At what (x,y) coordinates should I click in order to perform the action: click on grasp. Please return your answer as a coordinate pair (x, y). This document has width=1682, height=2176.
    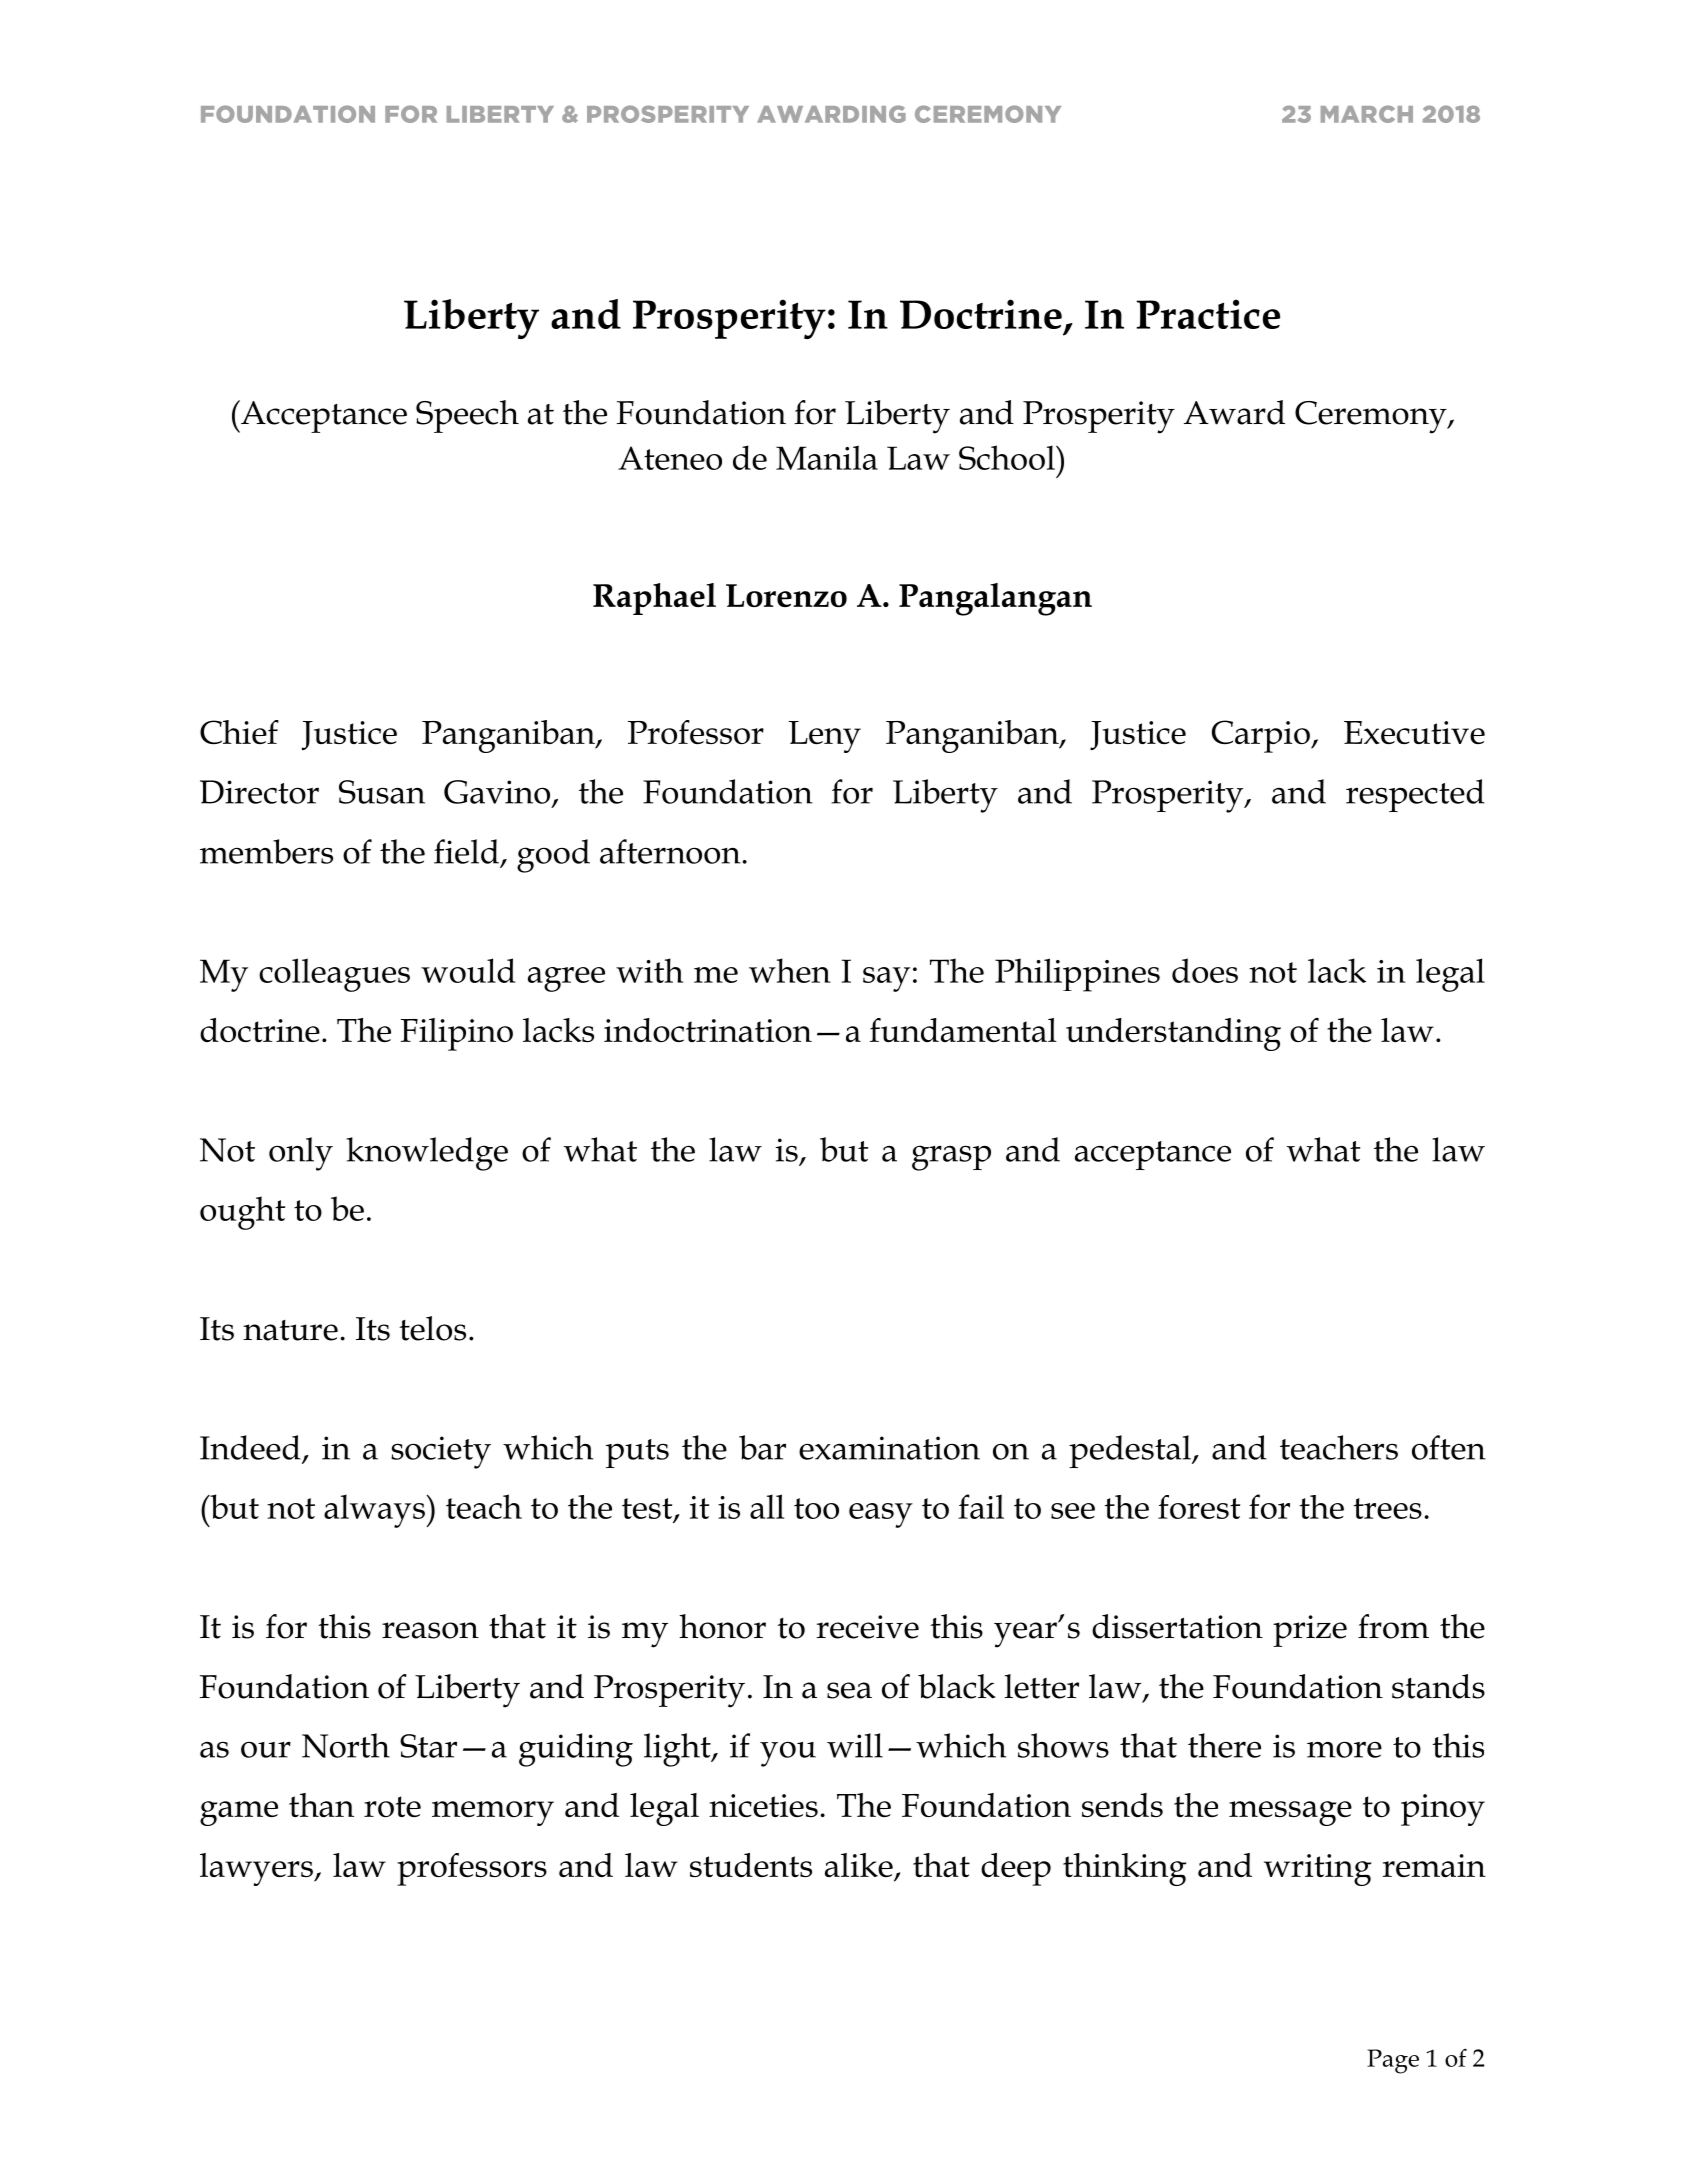
    Looking at the image, I should click on (951, 1158).
